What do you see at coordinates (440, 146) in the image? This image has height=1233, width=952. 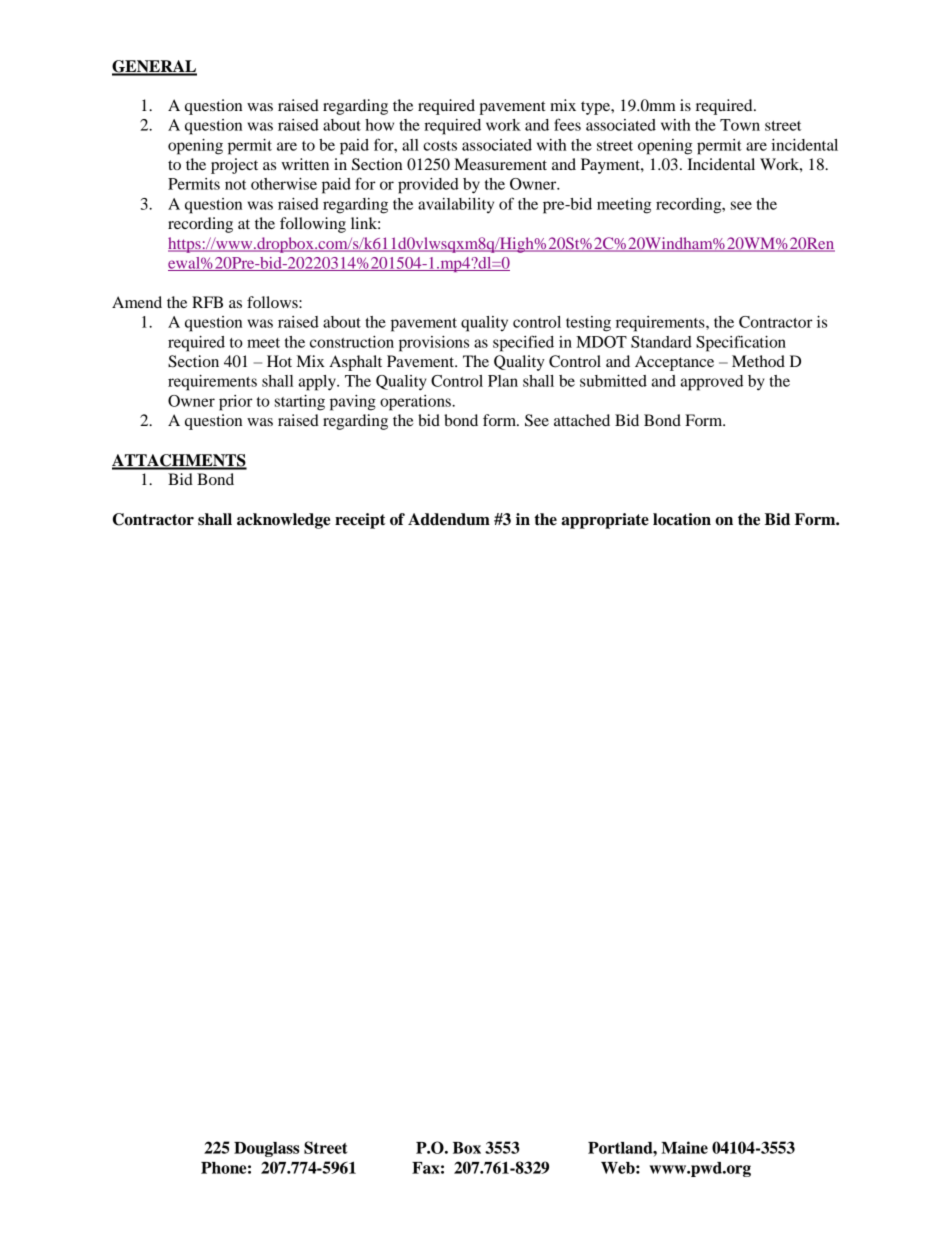 I see `costs` at bounding box center [440, 146].
